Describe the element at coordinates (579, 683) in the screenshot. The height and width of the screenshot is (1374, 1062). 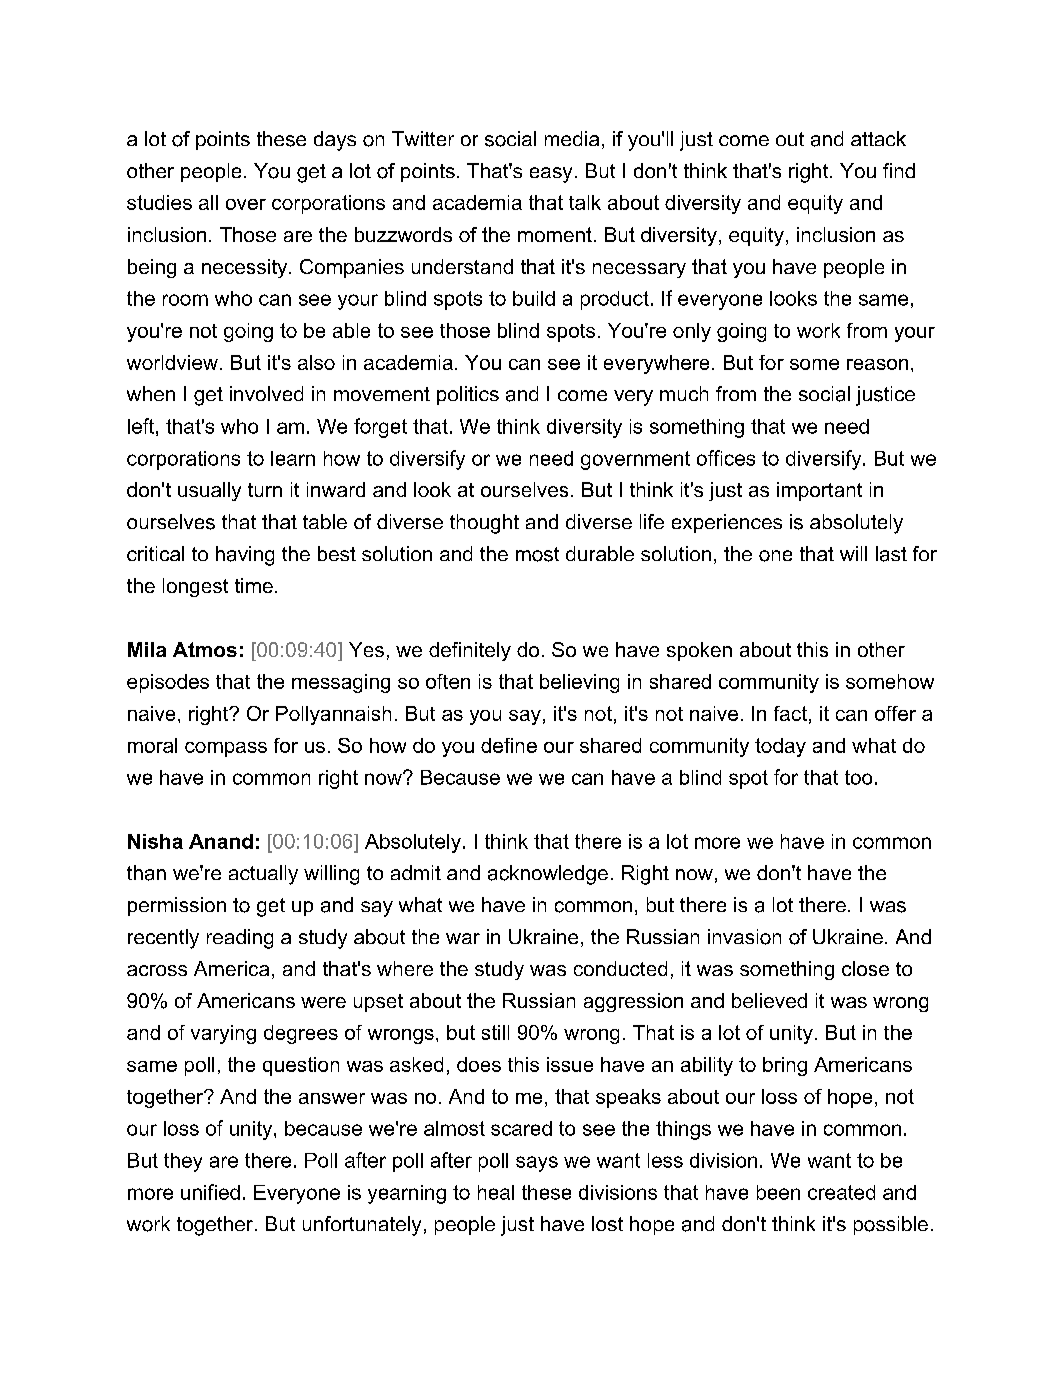
I see `believing` at that location.
